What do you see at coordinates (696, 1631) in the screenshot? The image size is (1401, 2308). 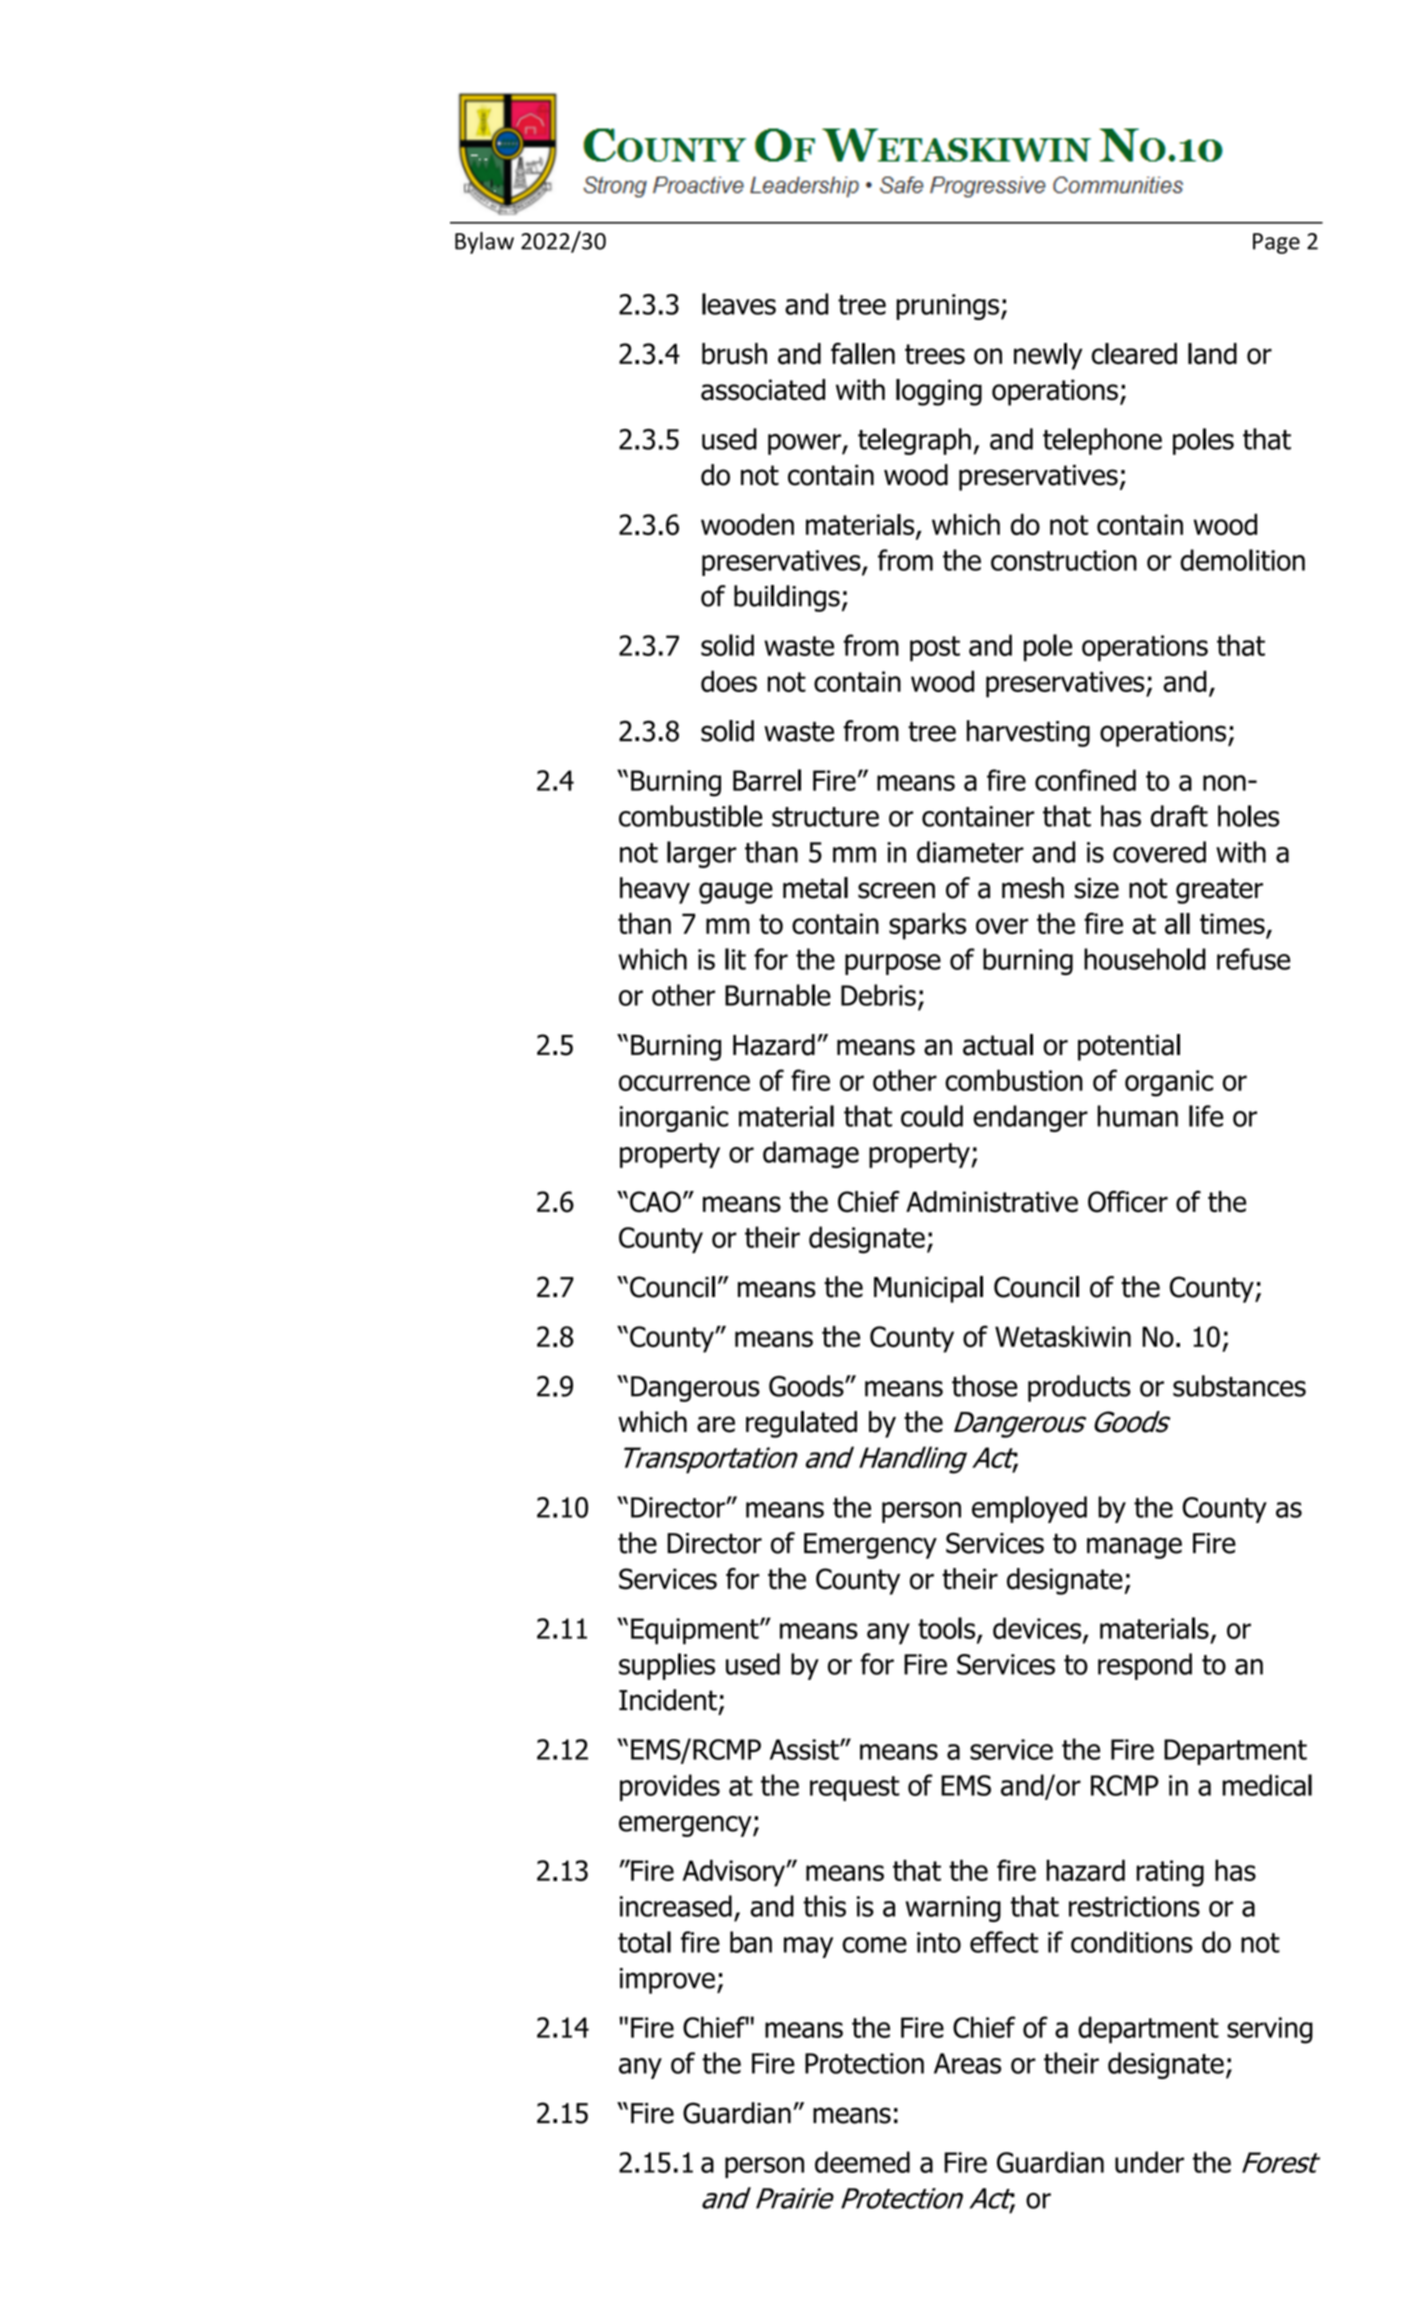 I see `Equipment` at bounding box center [696, 1631].
